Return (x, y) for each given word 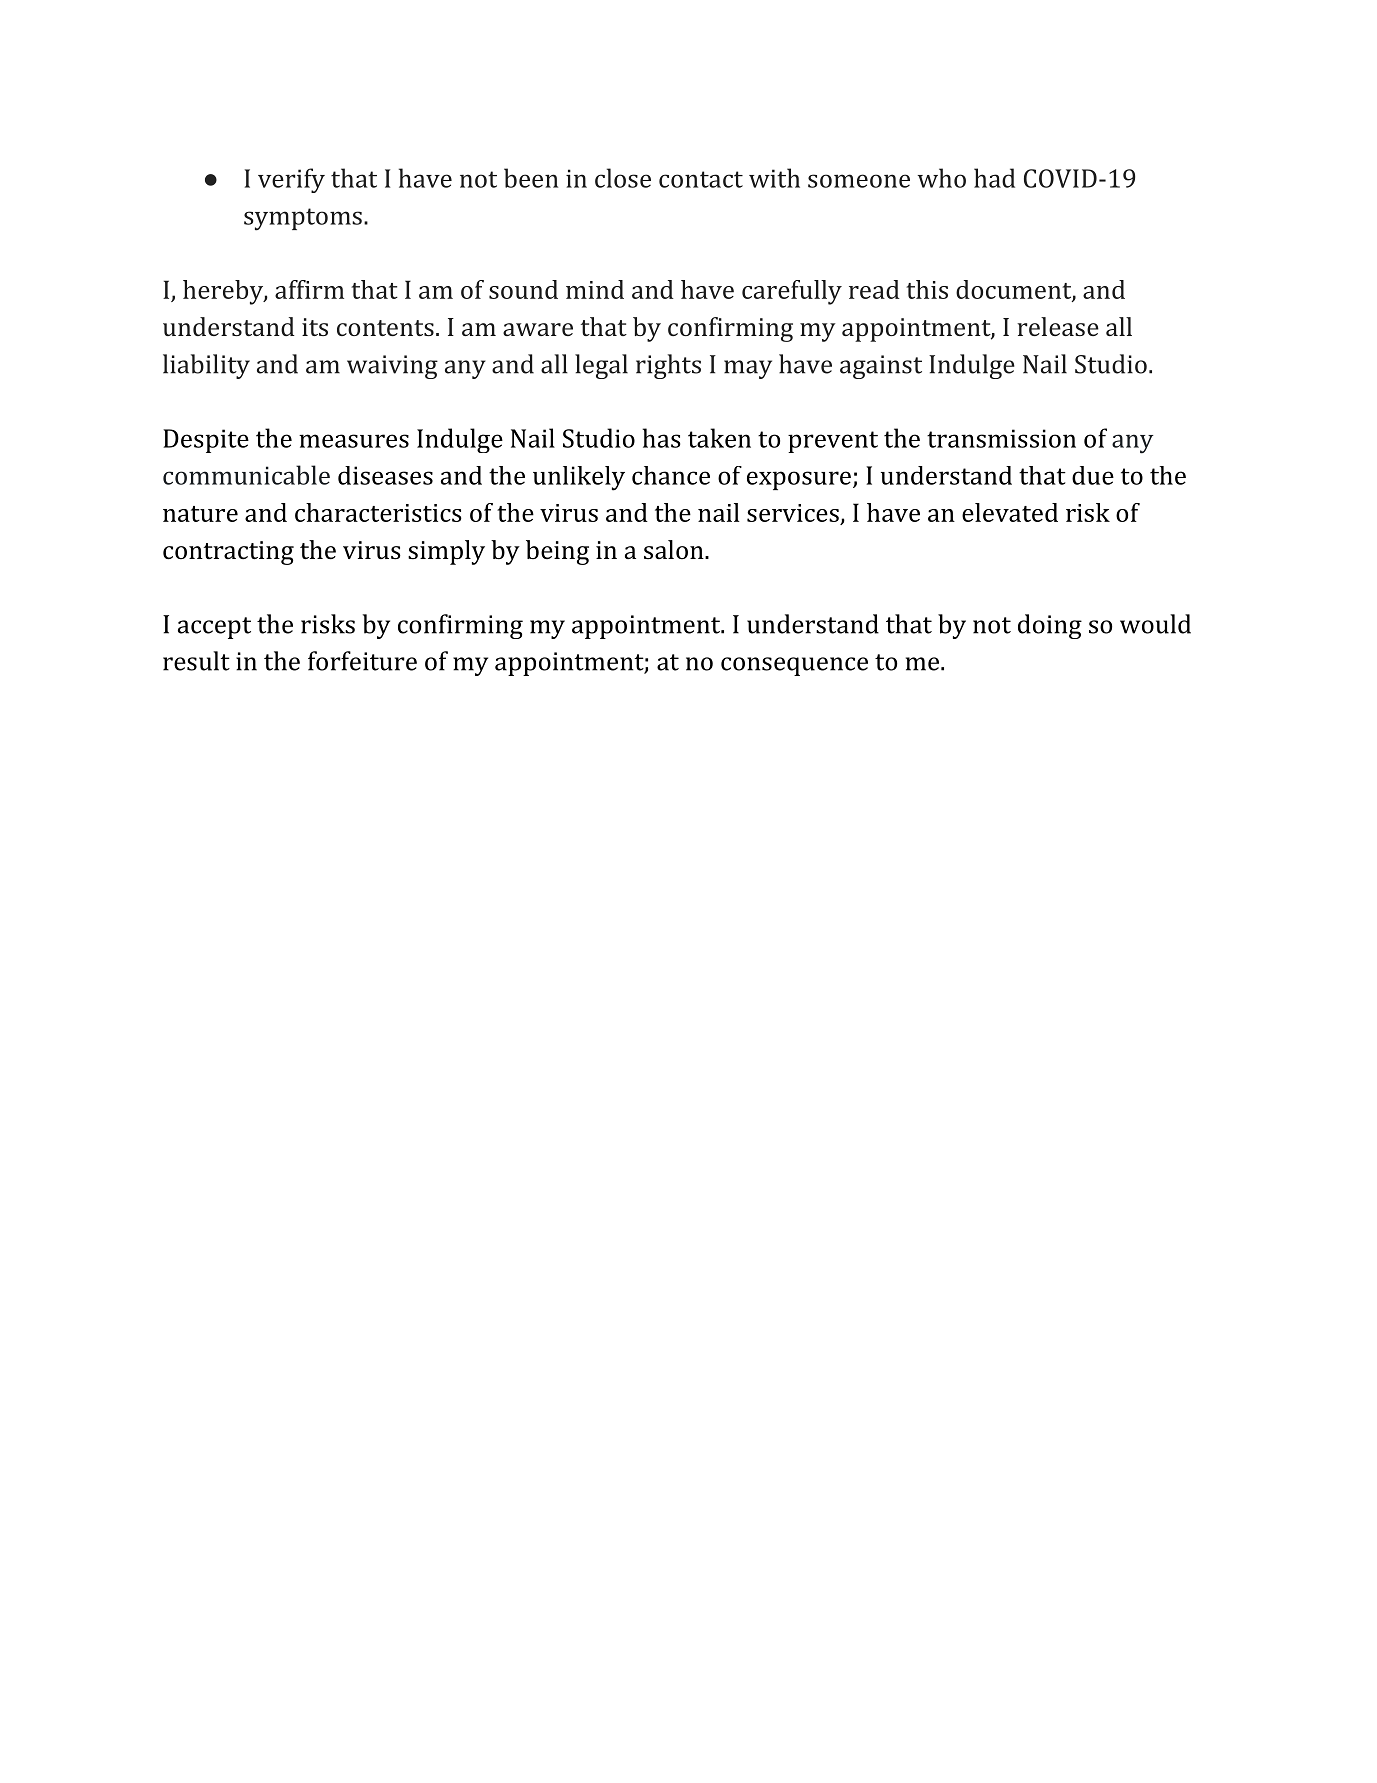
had (994, 178)
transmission (1001, 438)
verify (291, 180)
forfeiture (362, 661)
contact (701, 179)
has (661, 438)
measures (354, 441)
